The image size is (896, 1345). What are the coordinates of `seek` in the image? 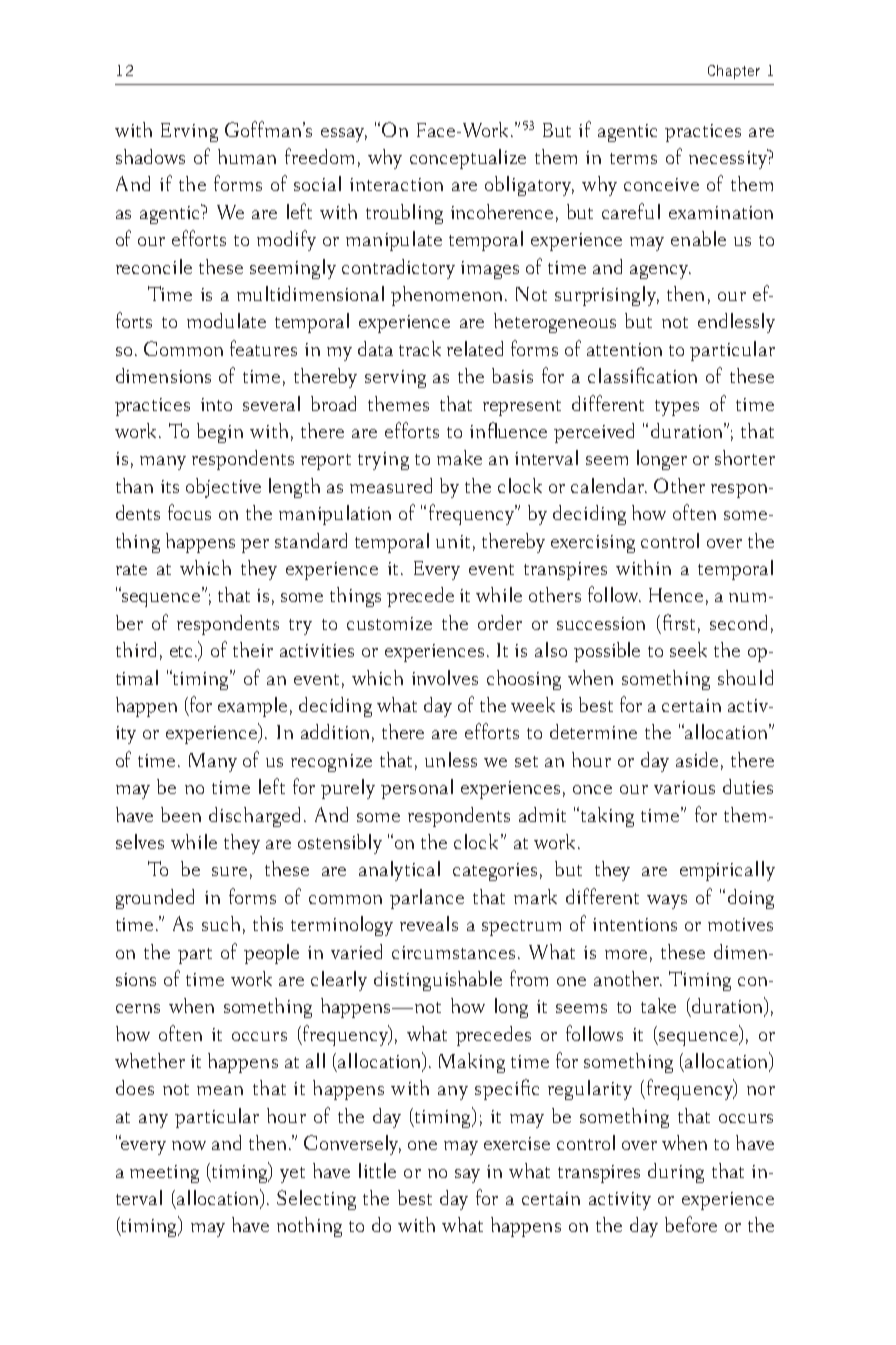 It's located at (688, 649).
